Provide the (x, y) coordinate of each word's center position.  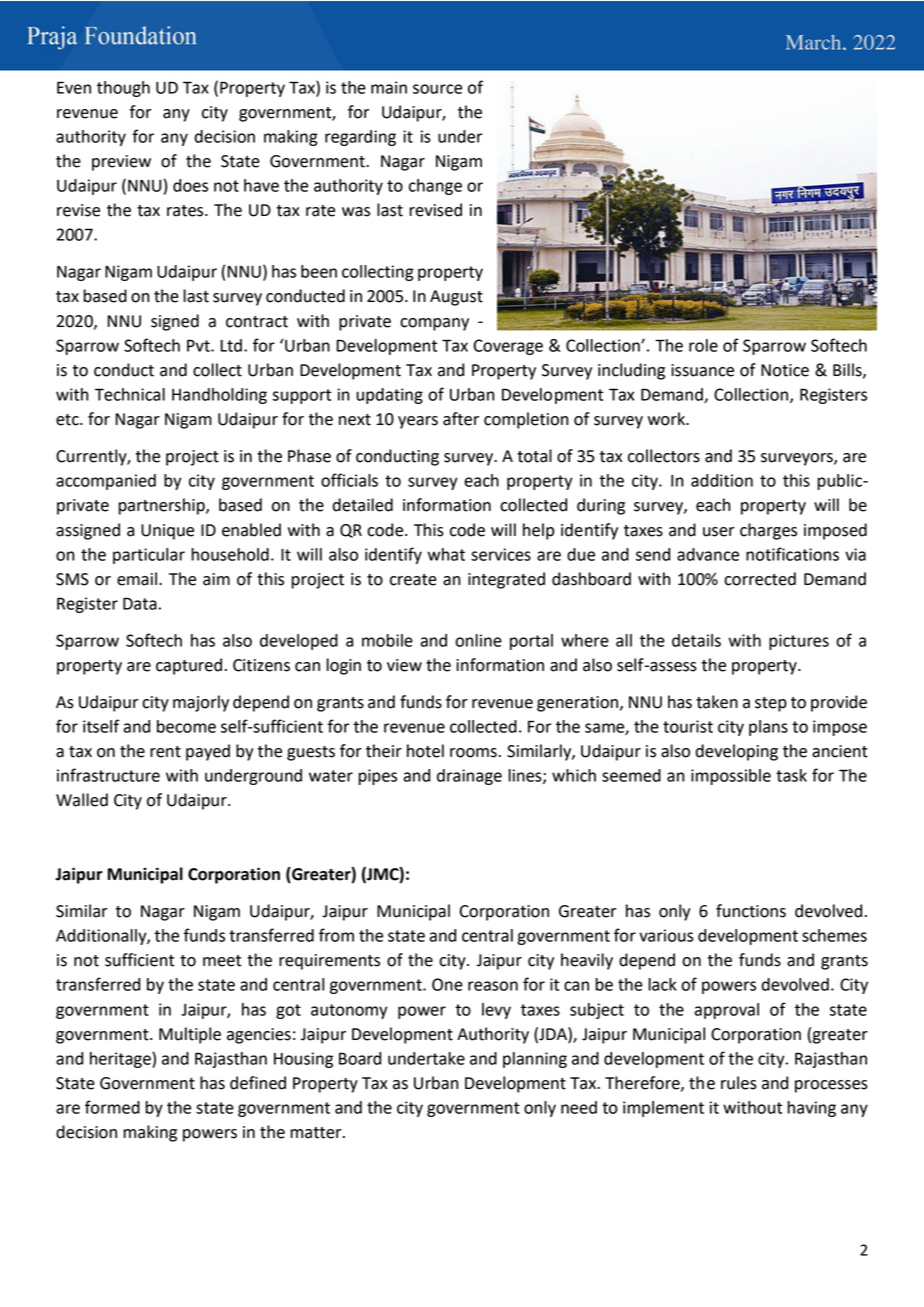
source (437, 89)
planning (535, 1060)
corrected (760, 579)
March (815, 42)
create (413, 580)
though (123, 89)
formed (112, 1107)
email (137, 579)
